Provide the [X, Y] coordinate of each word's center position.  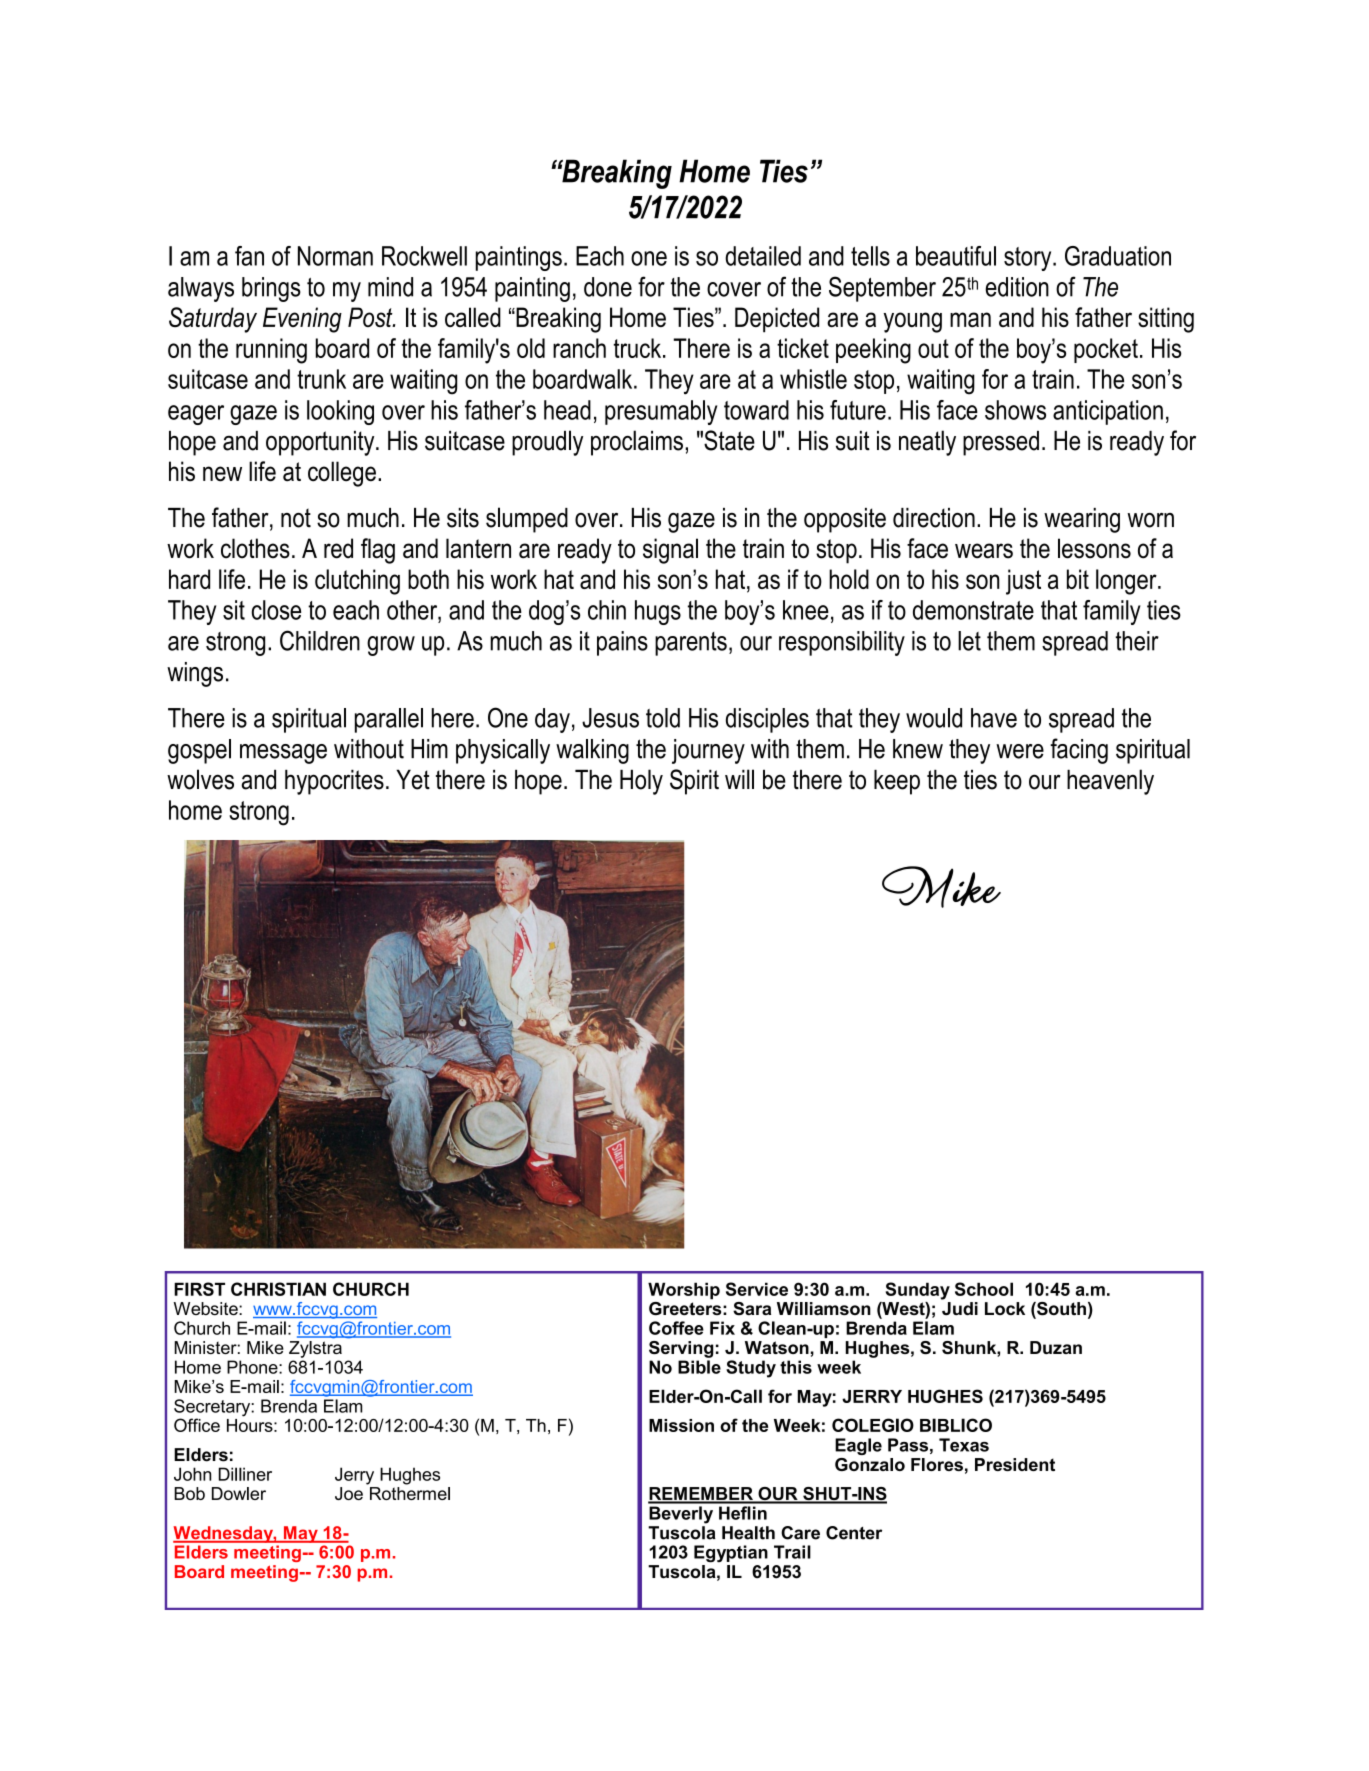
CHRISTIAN [278, 1289]
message [283, 754]
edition [1017, 287]
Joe [349, 1493]
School [984, 1289]
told [663, 718]
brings [271, 289]
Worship [684, 1291]
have [994, 718]
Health [748, 1533]
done [608, 287]
